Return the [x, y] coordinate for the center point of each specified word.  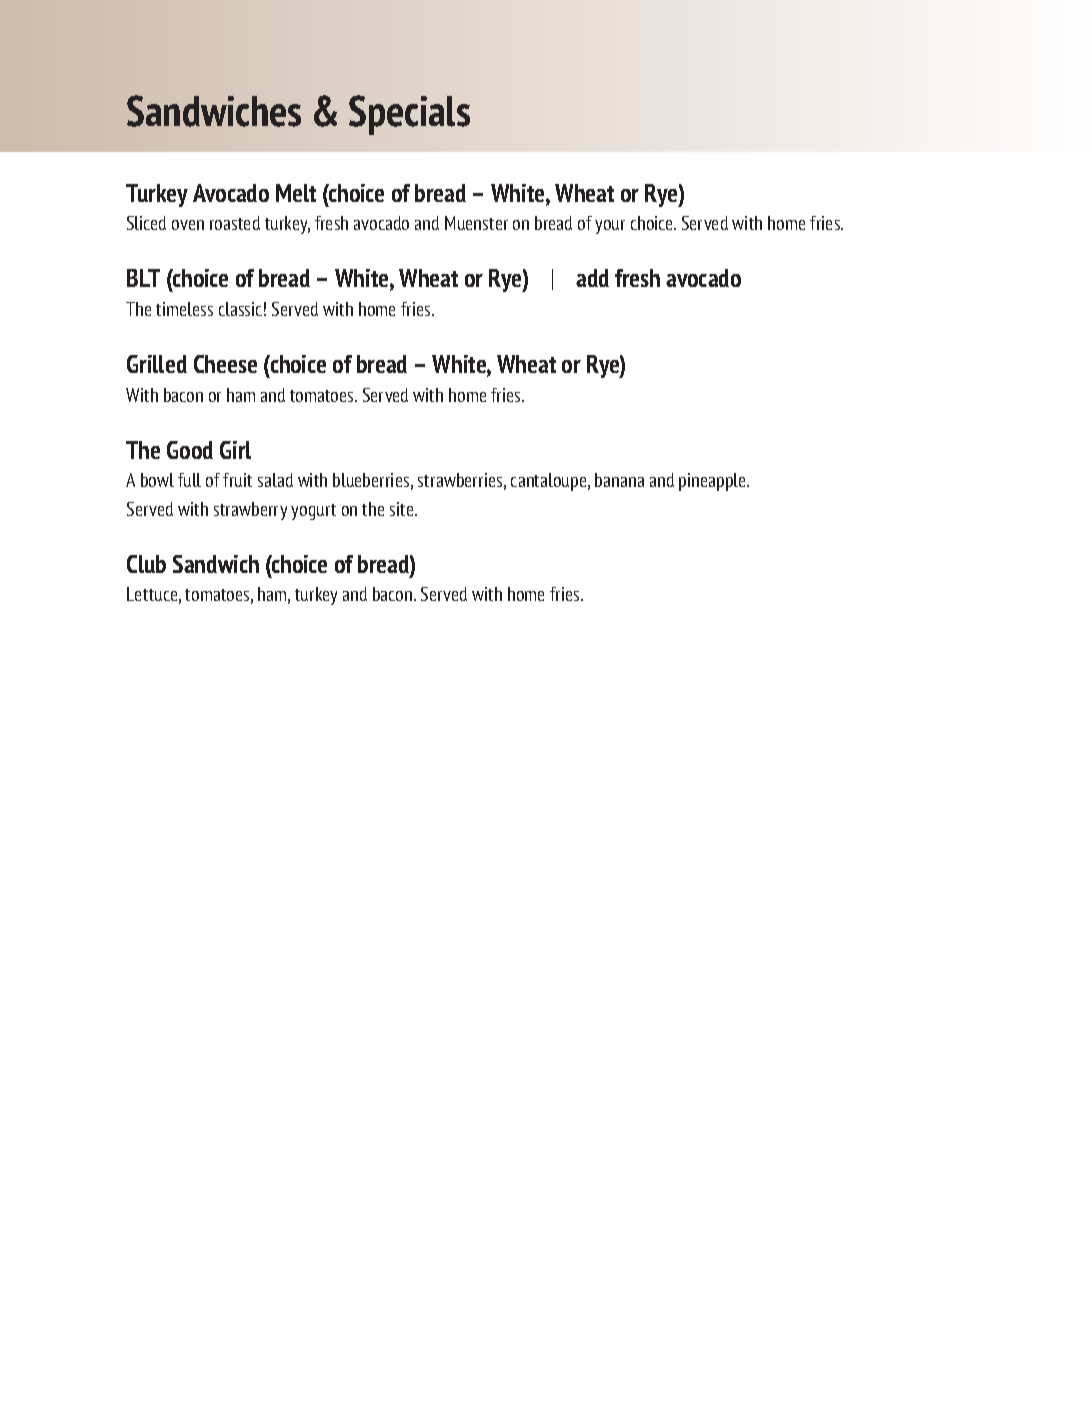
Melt [296, 193]
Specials [409, 115]
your [610, 227]
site [403, 509]
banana [619, 480]
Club [146, 564]
